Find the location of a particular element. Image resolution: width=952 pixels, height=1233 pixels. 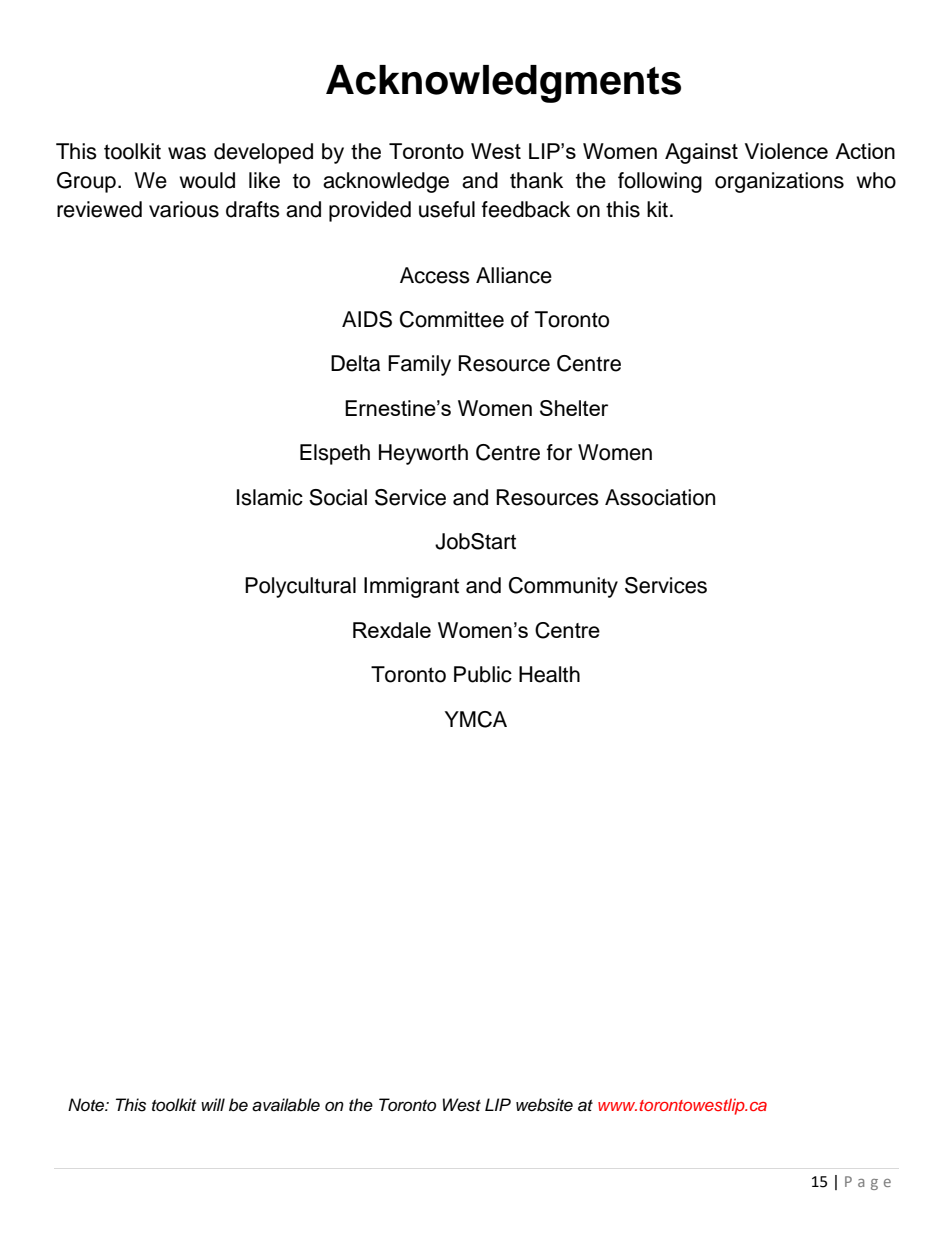

Health is located at coordinates (549, 674).
